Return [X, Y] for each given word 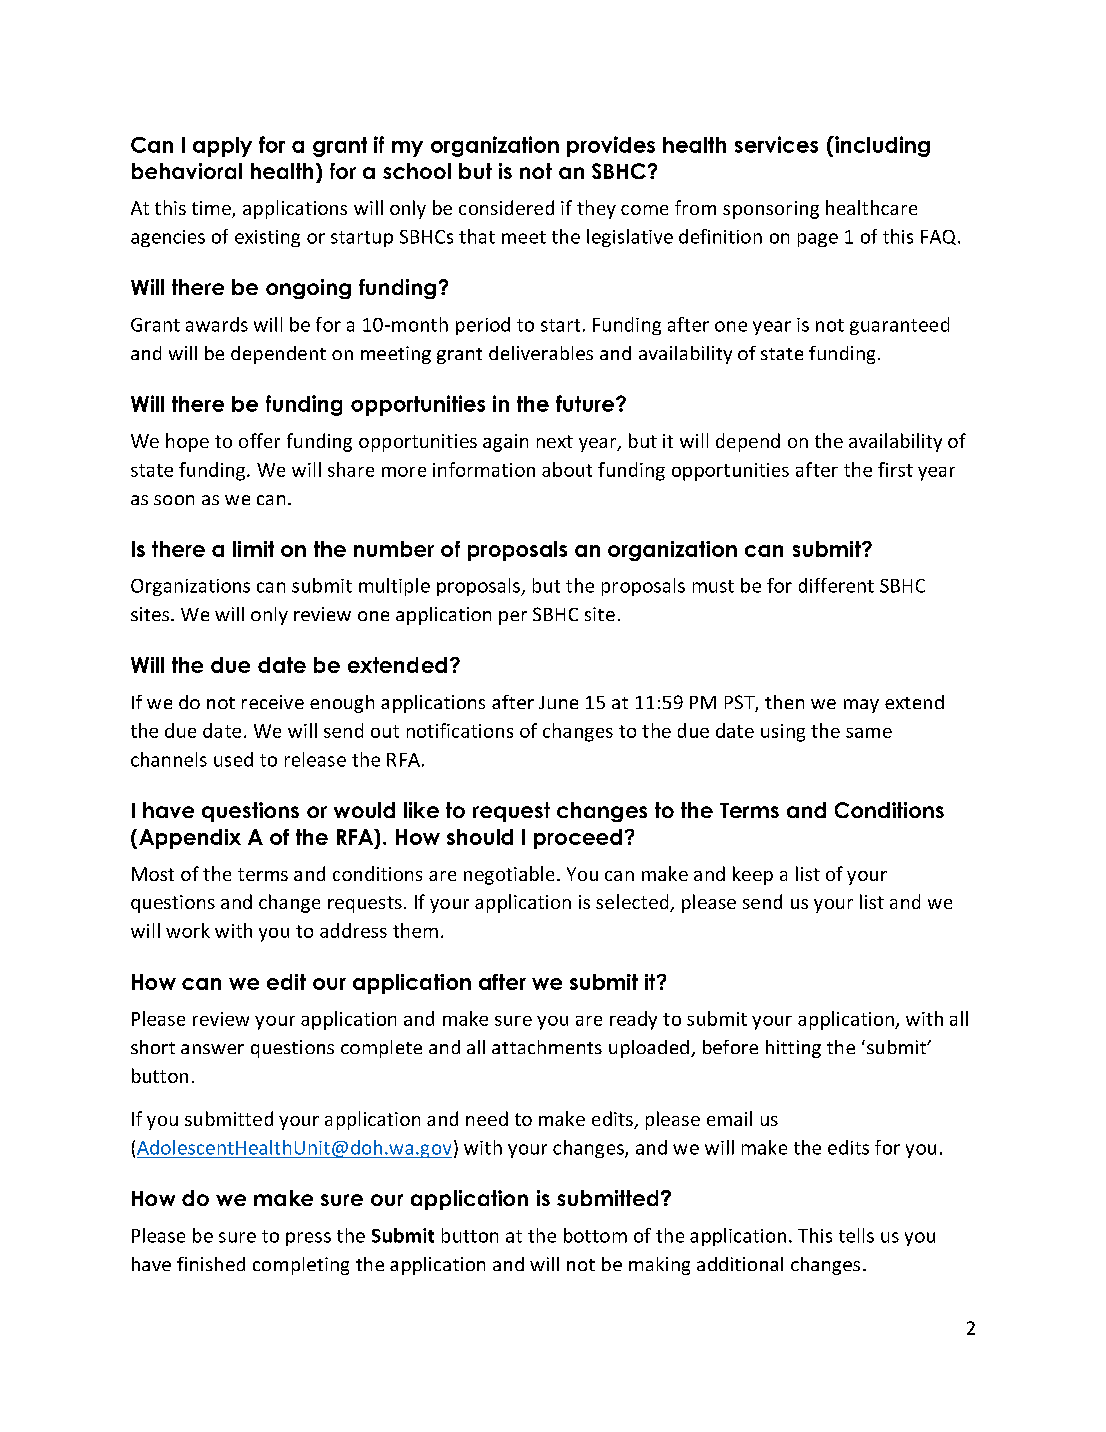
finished [211, 1264]
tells [856, 1235]
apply [222, 147]
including [881, 146]
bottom [595, 1235]
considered [506, 207]
